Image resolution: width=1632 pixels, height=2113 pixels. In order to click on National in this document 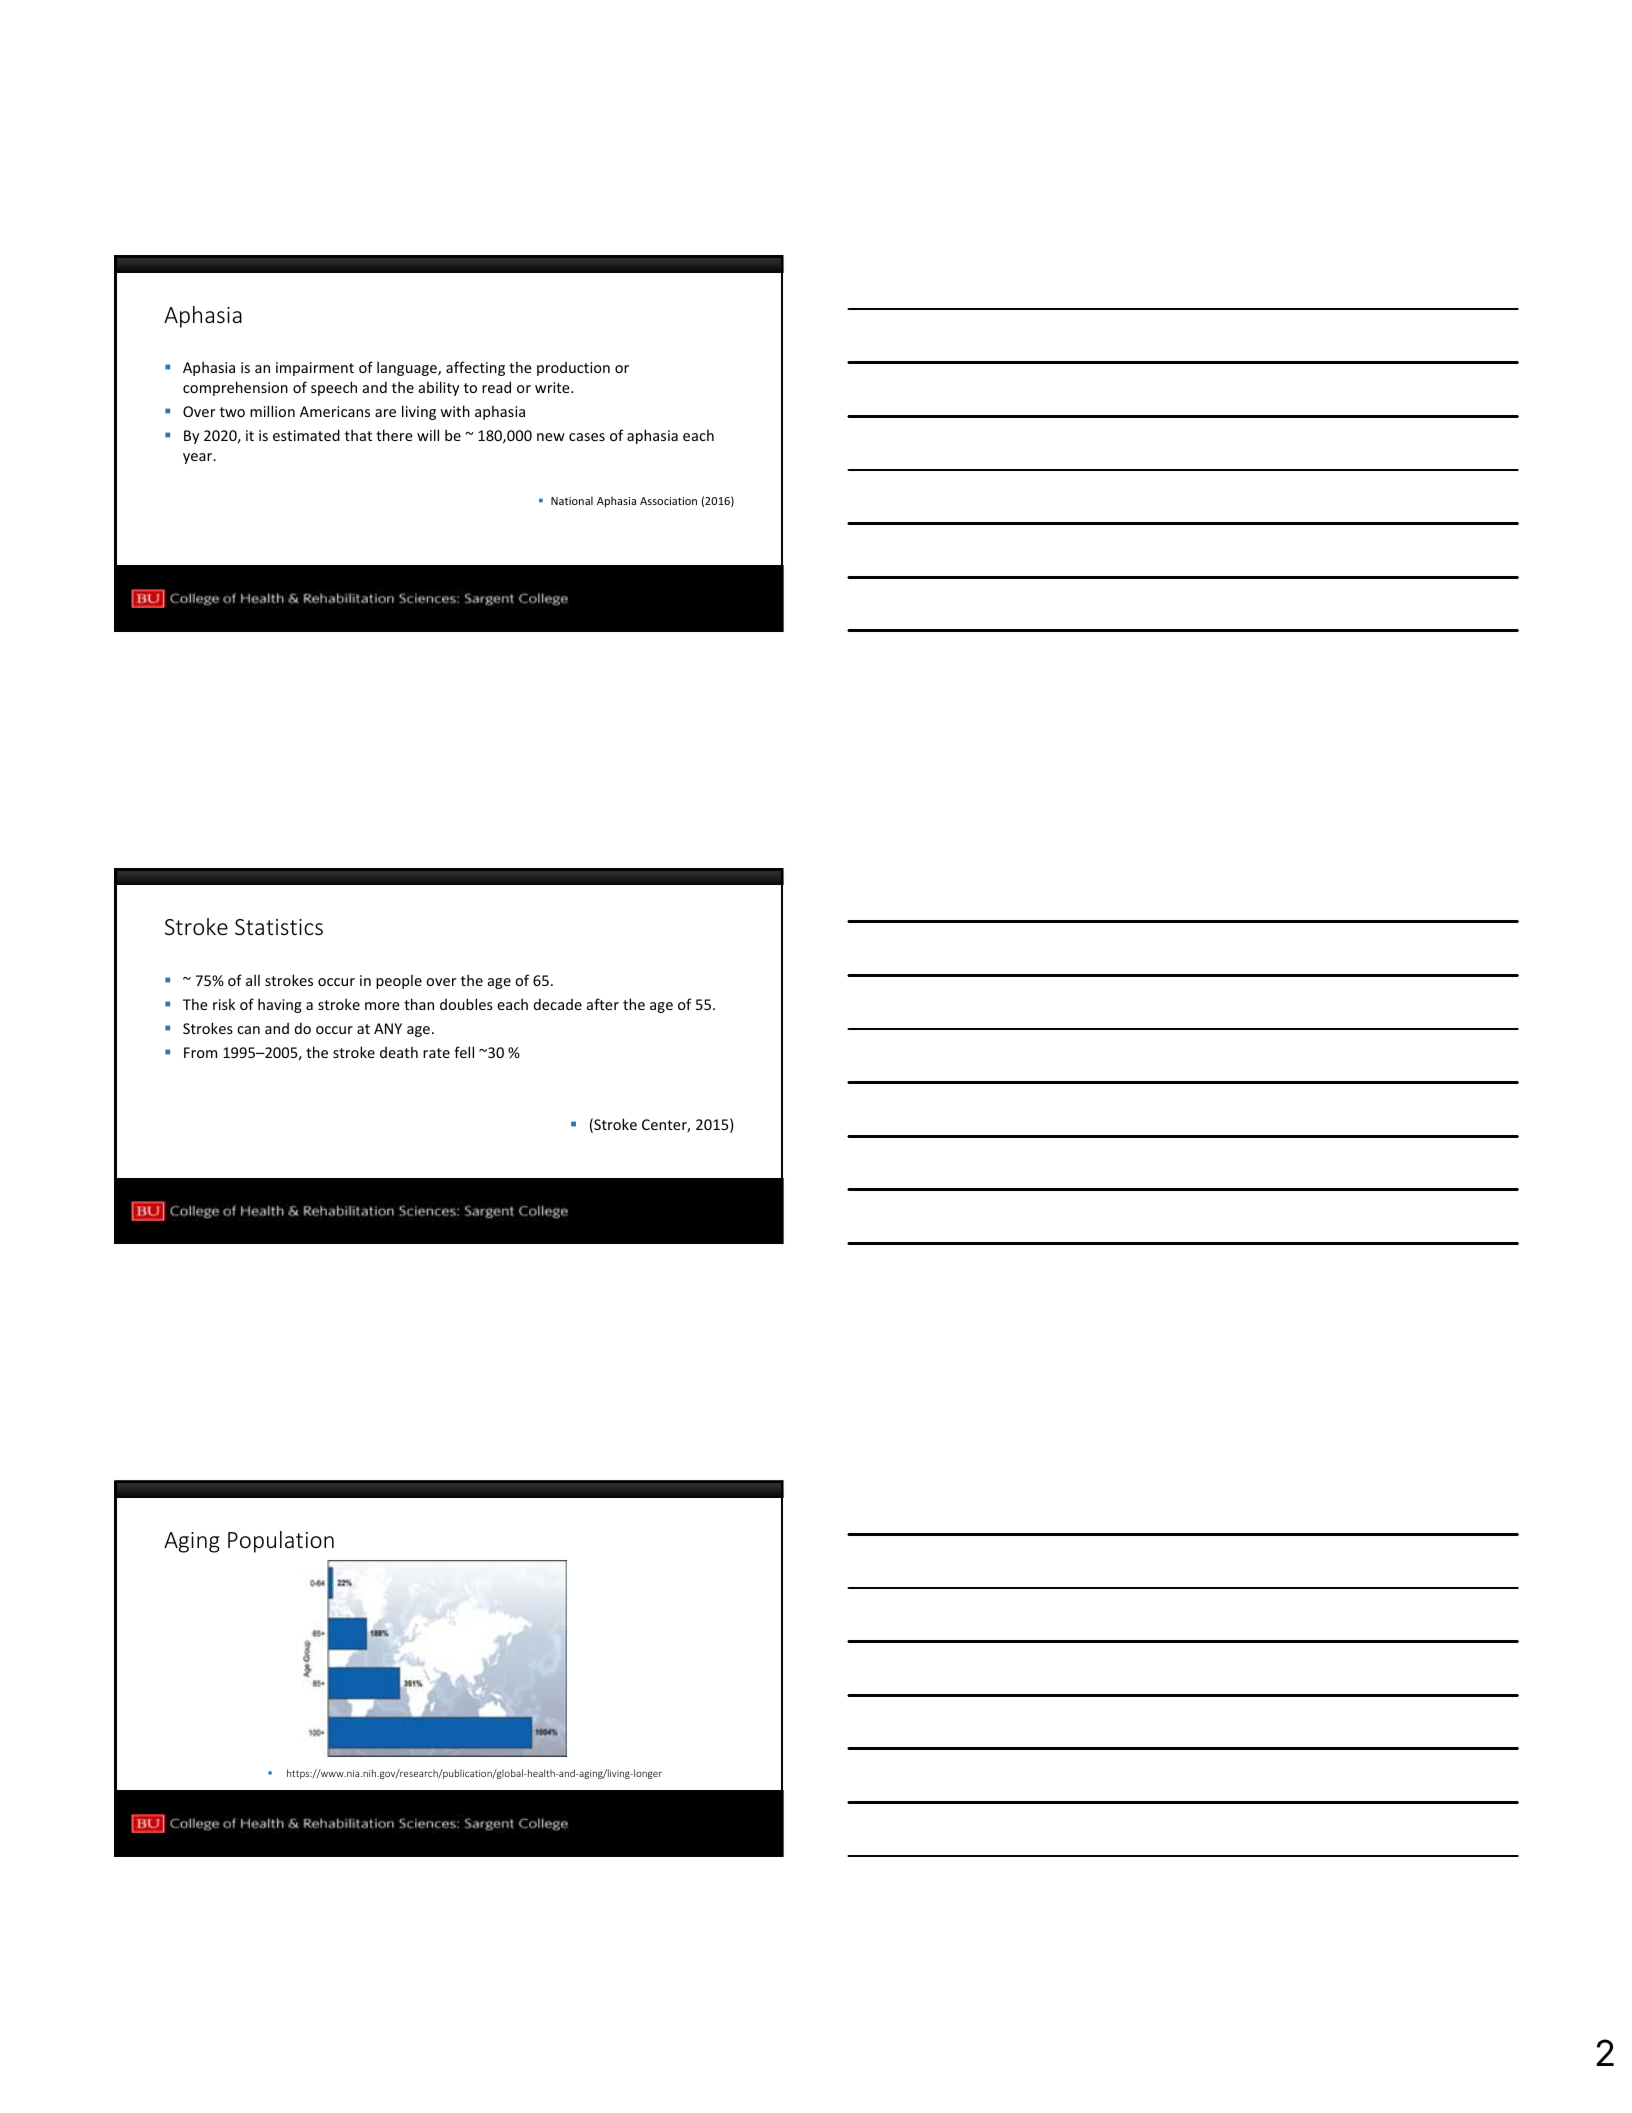, I will do `click(572, 500)`.
